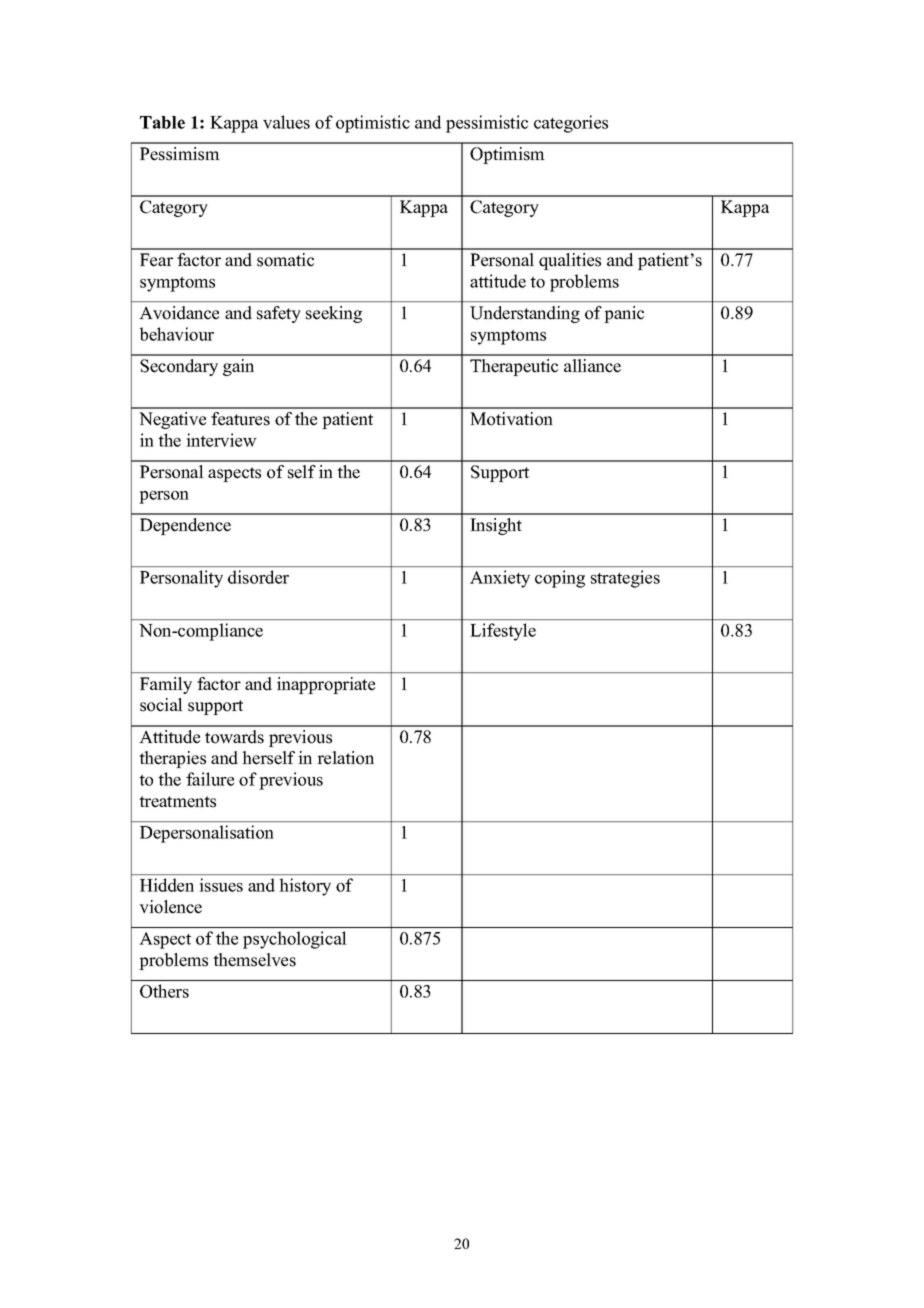 The width and height of the screenshot is (924, 1308). I want to click on psychological, so click(294, 940).
